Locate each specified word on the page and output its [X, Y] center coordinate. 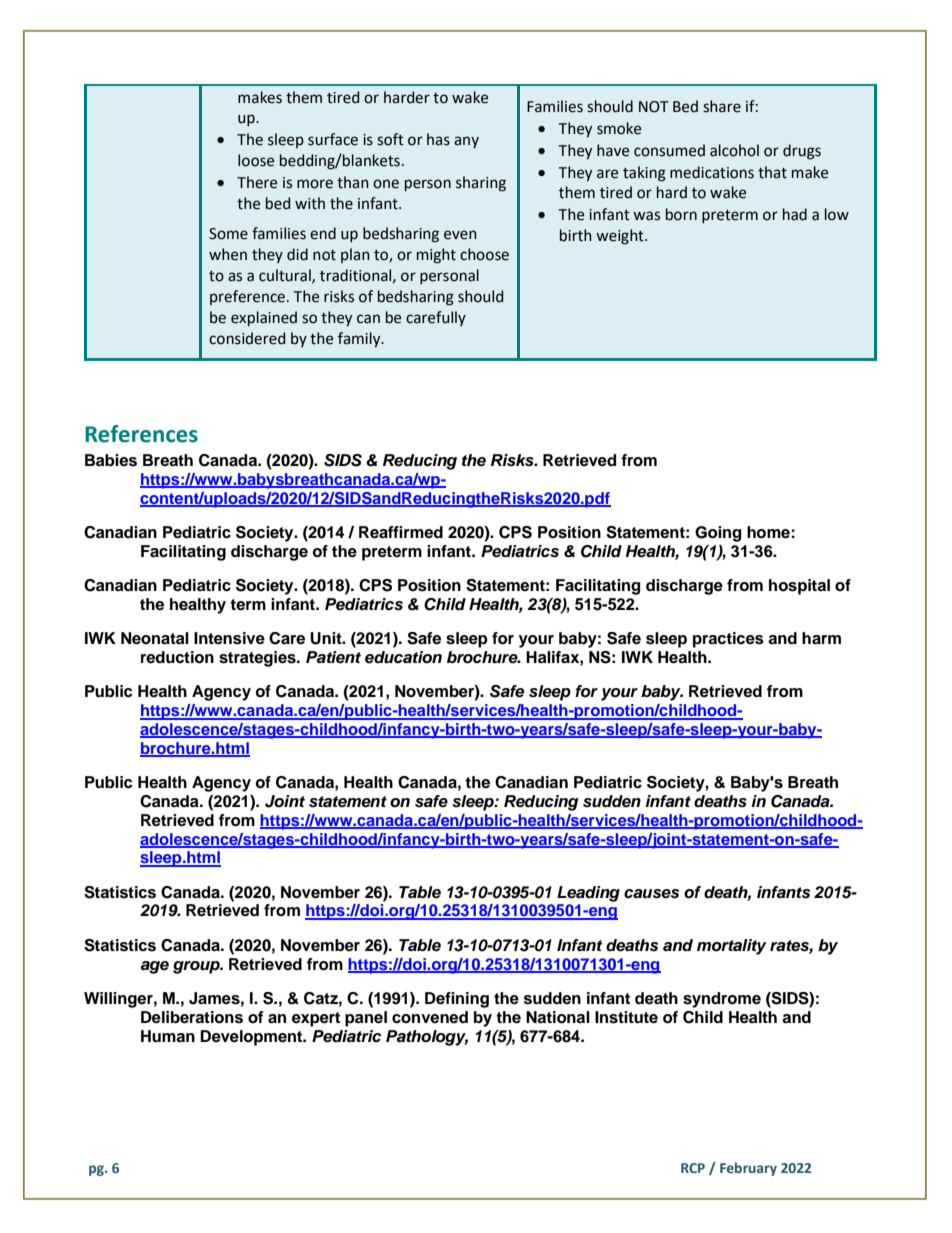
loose [256, 160]
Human [168, 1036]
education [403, 657]
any [466, 142]
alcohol [734, 150]
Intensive [229, 638]
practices [728, 640]
